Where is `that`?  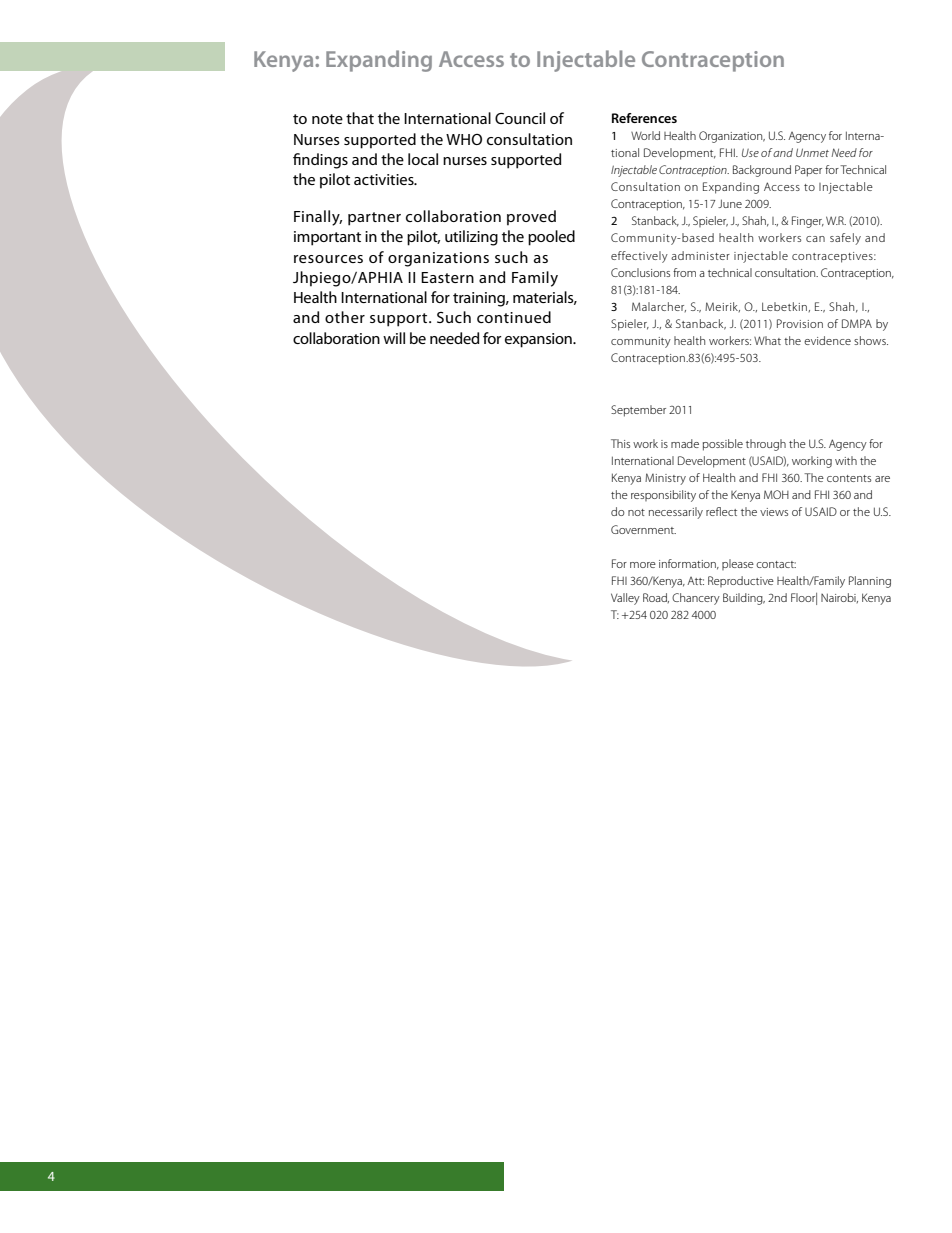
that is located at coordinates (360, 118).
